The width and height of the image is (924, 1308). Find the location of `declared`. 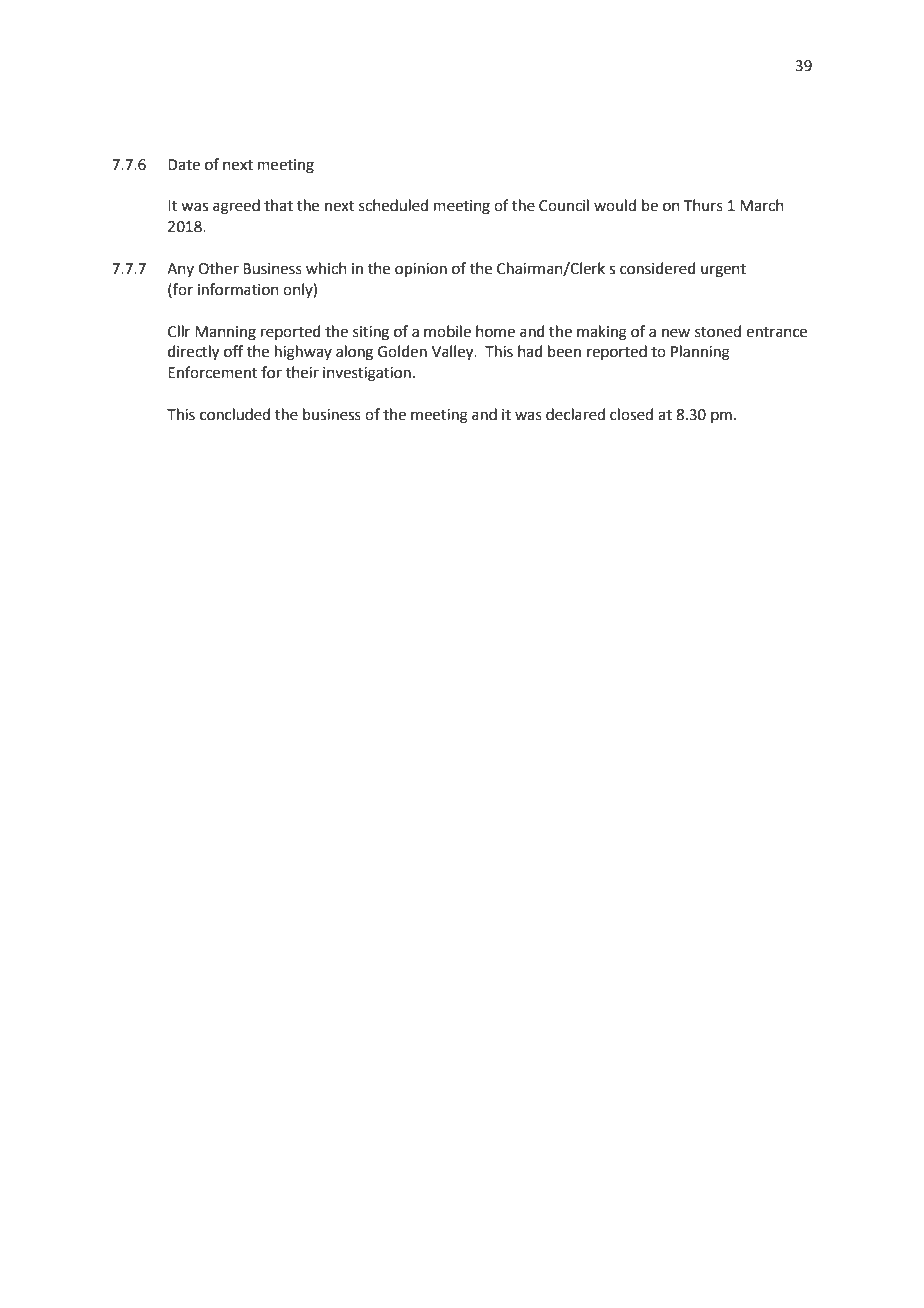

declared is located at coordinates (575, 414).
